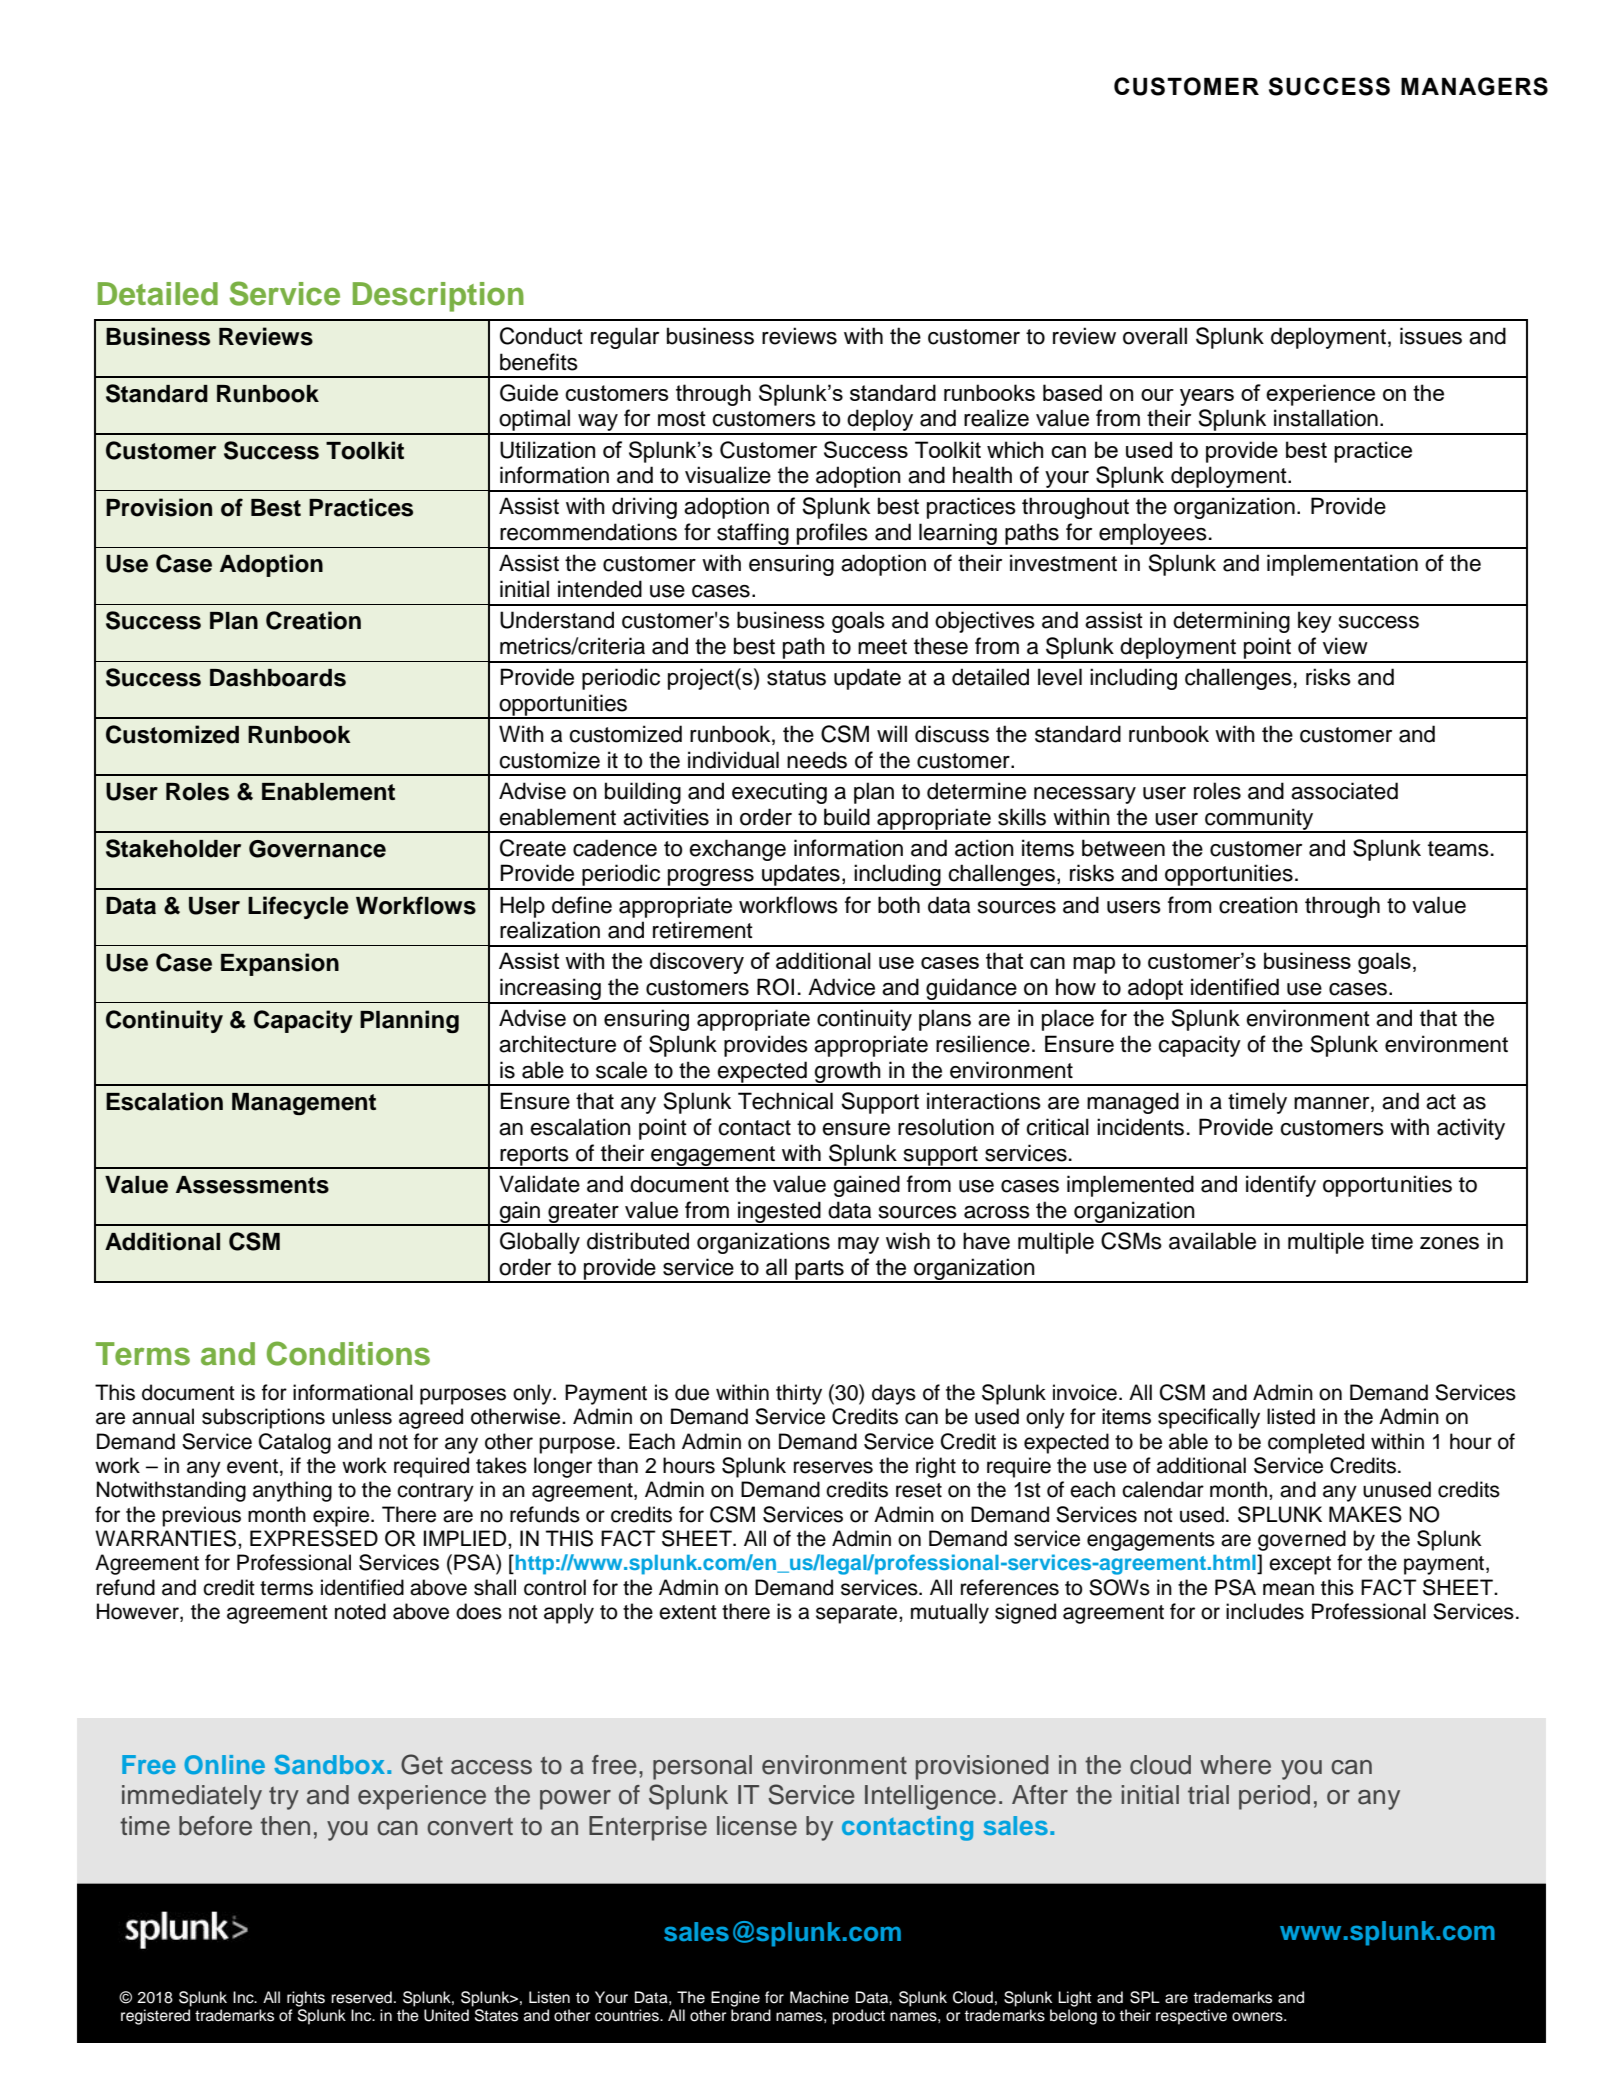 Image resolution: width=1623 pixels, height=2100 pixels. What do you see at coordinates (361, 1997) in the document?
I see `reserved` at bounding box center [361, 1997].
